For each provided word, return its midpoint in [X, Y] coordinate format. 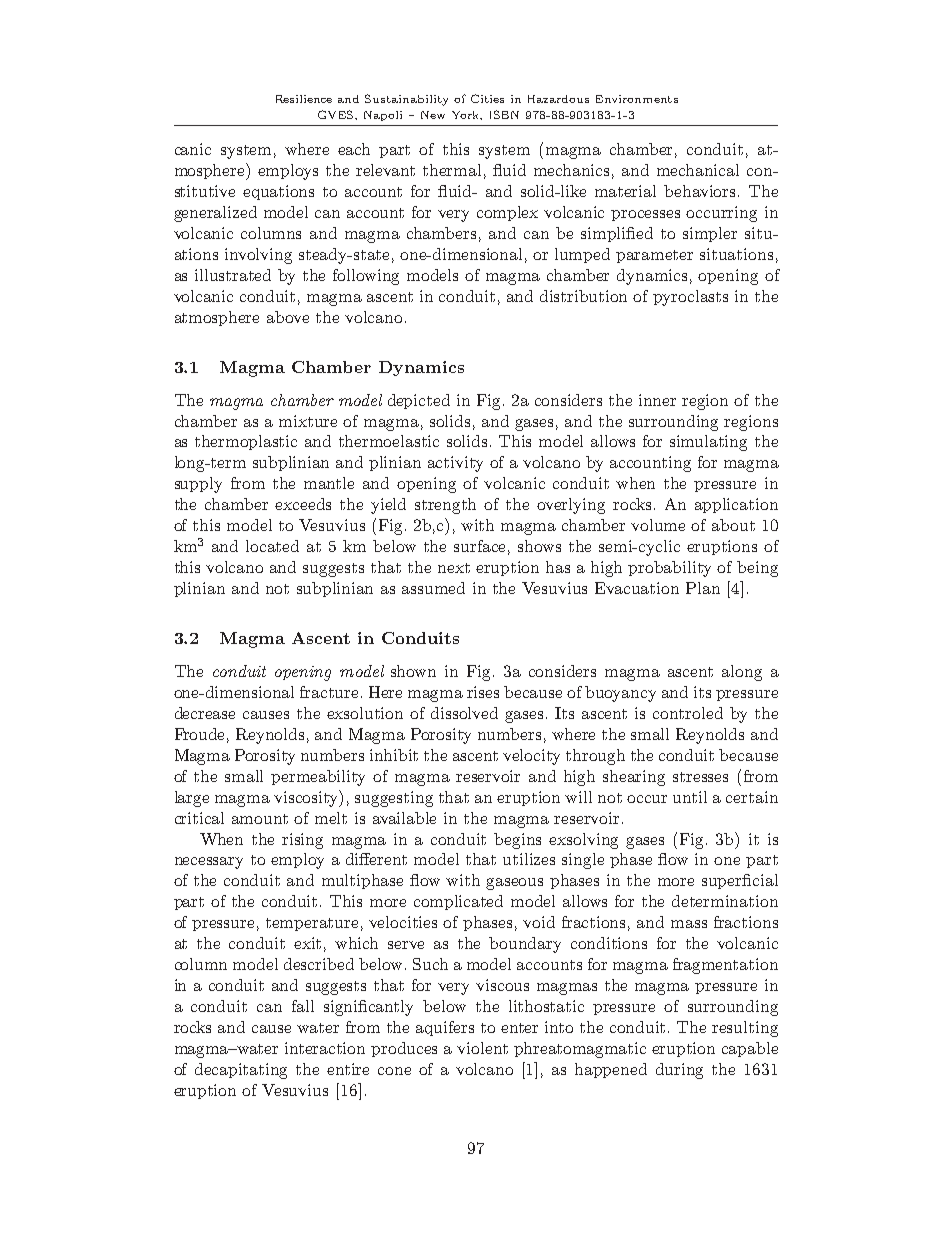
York [467, 115]
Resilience [304, 99]
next [454, 568]
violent [482, 1048]
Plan [703, 588]
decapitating [241, 1071]
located [272, 546]
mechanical [698, 170]
